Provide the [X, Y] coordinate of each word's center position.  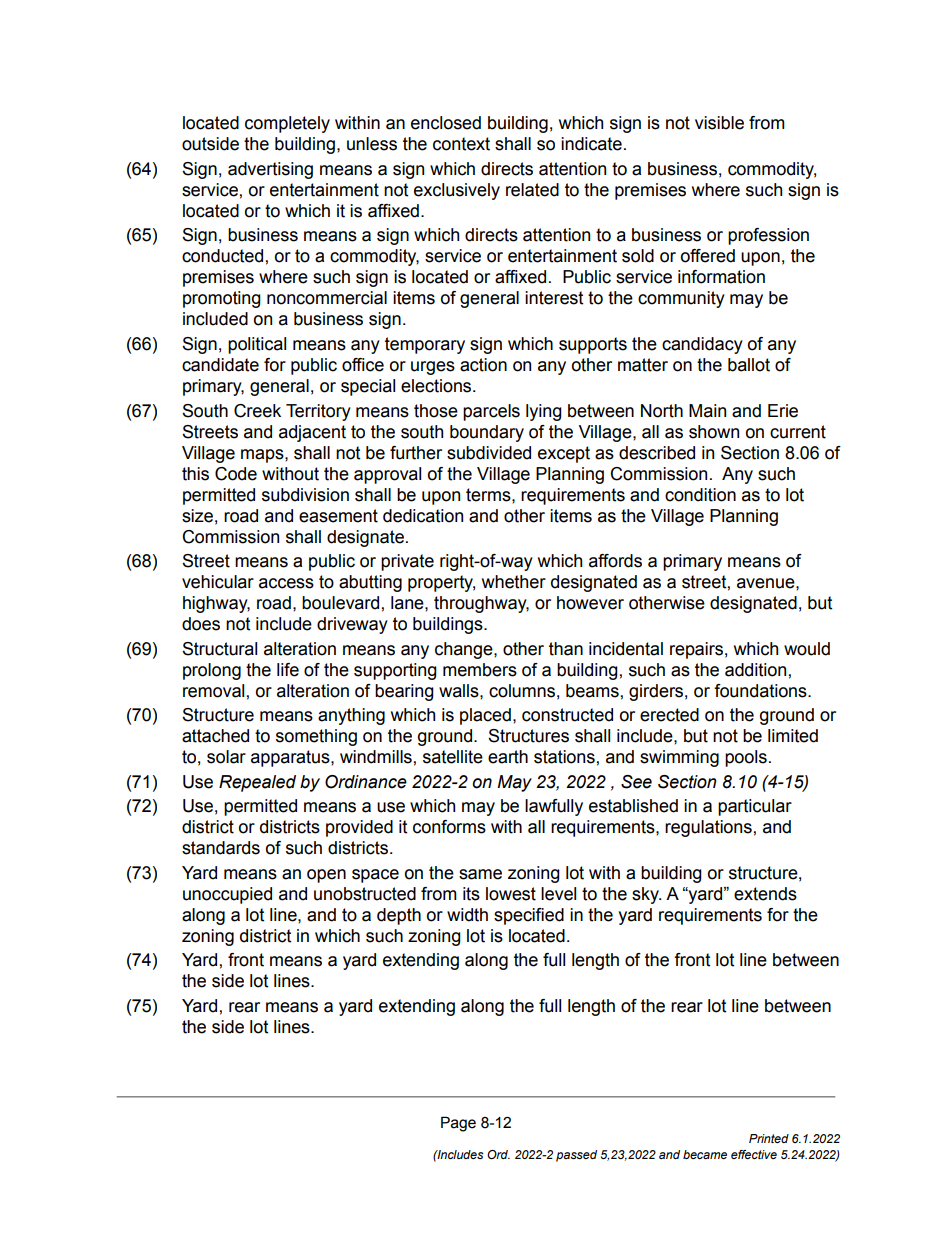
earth [508, 757]
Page [458, 1124]
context [461, 144]
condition [700, 495]
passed [576, 1156]
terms [489, 495]
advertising [270, 170]
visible [719, 123]
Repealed [257, 783]
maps [263, 456]
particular [755, 807]
